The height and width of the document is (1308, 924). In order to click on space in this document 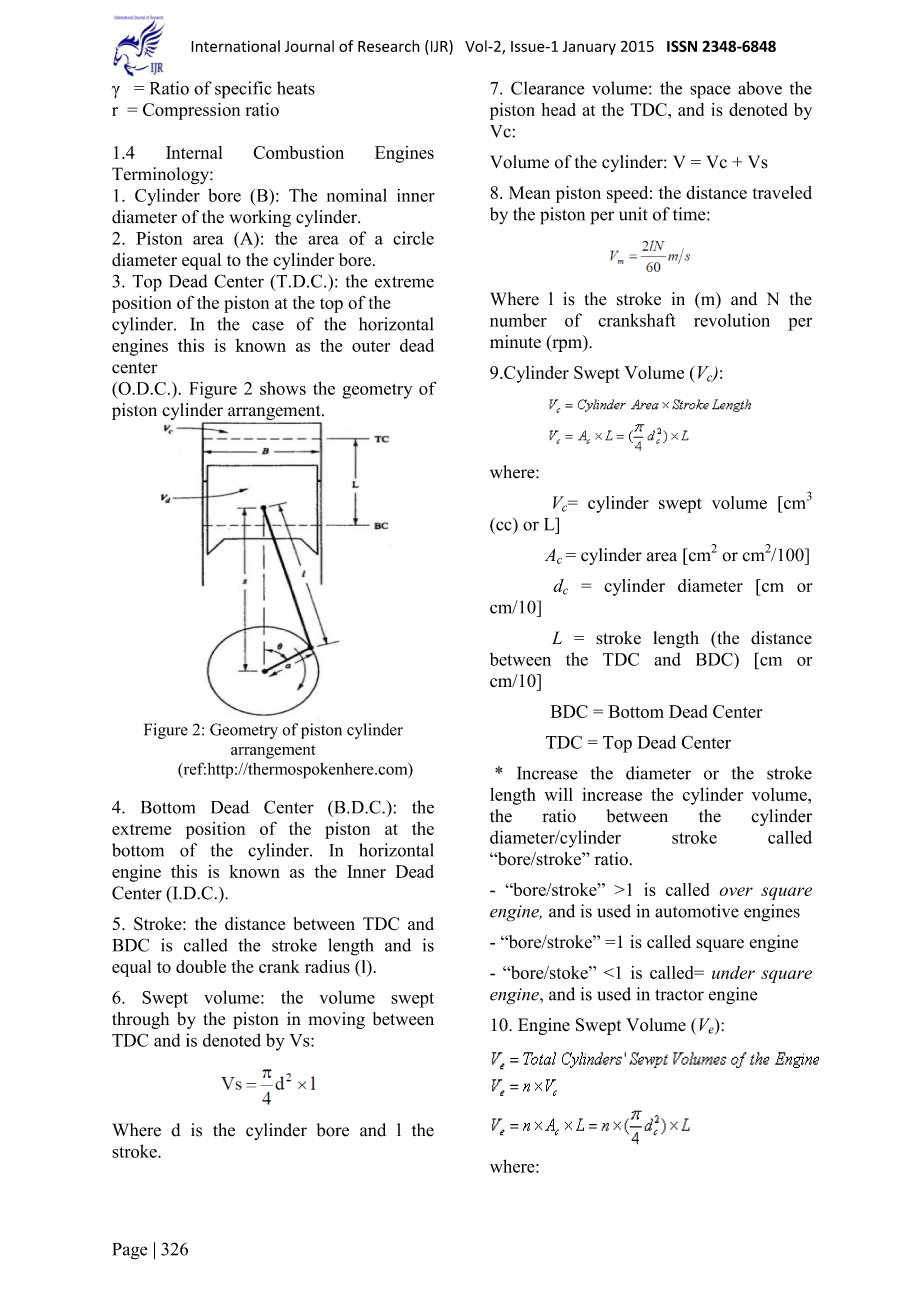, I will do `click(710, 92)`.
